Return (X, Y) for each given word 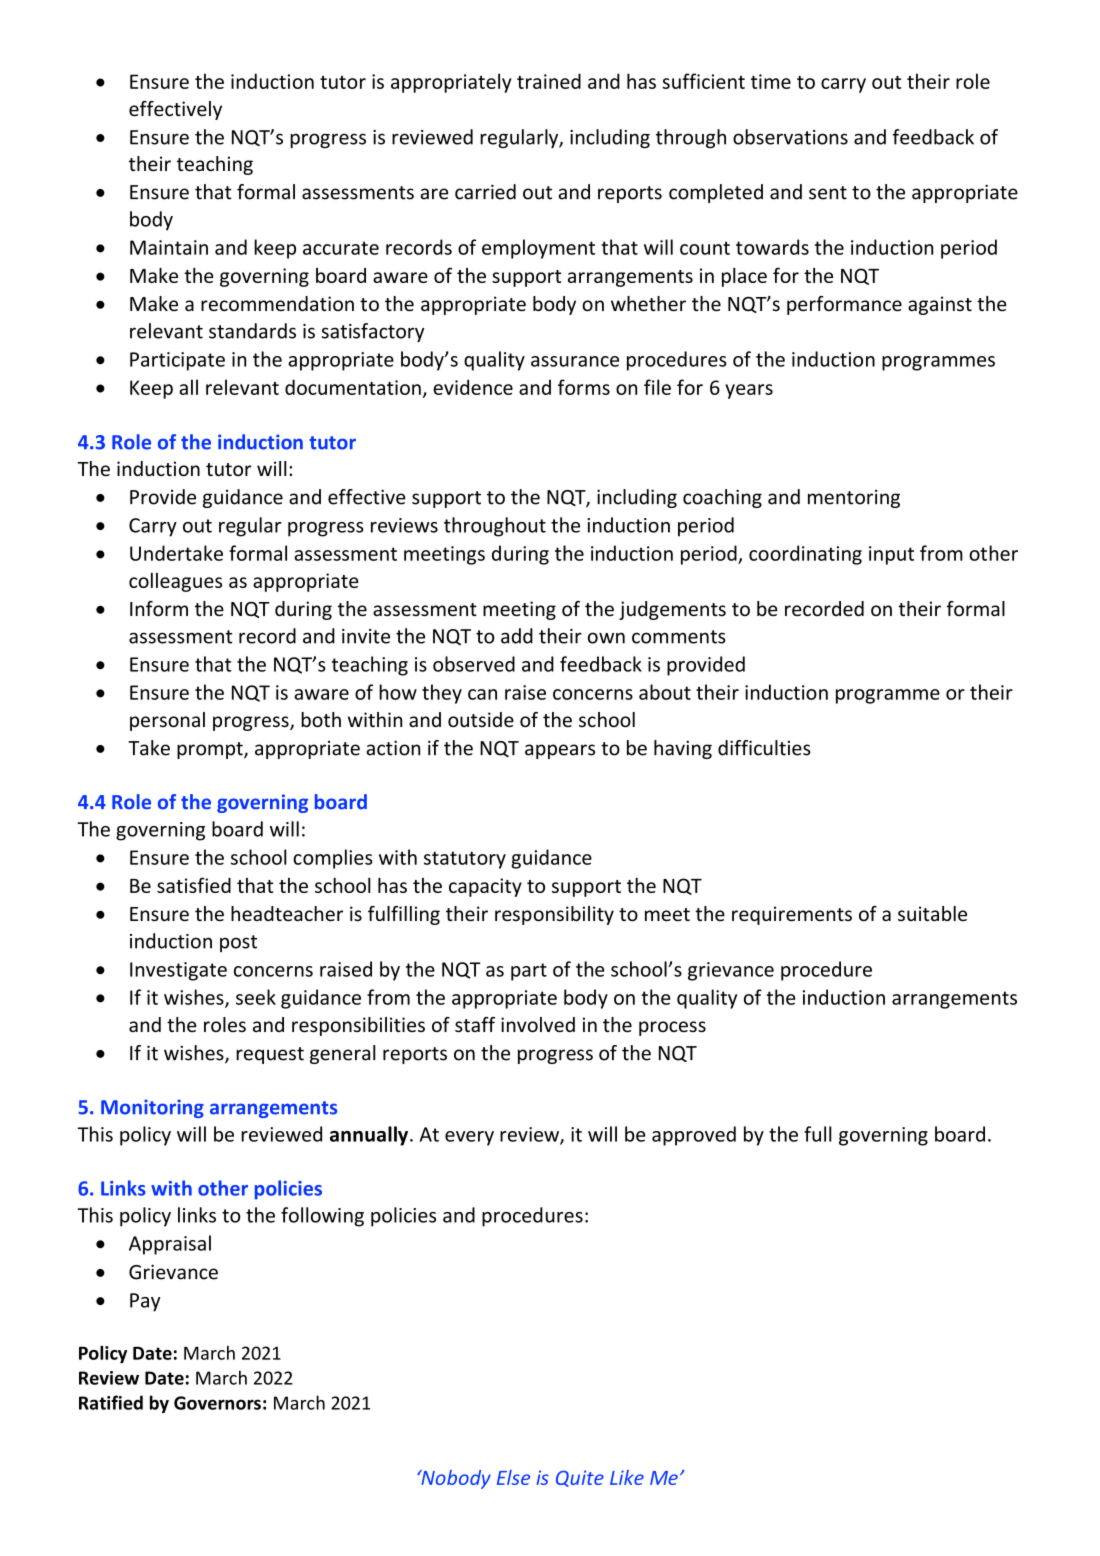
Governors (217, 1403)
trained (549, 81)
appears (560, 751)
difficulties (764, 748)
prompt (211, 750)
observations (790, 137)
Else (513, 1477)
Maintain (169, 247)
